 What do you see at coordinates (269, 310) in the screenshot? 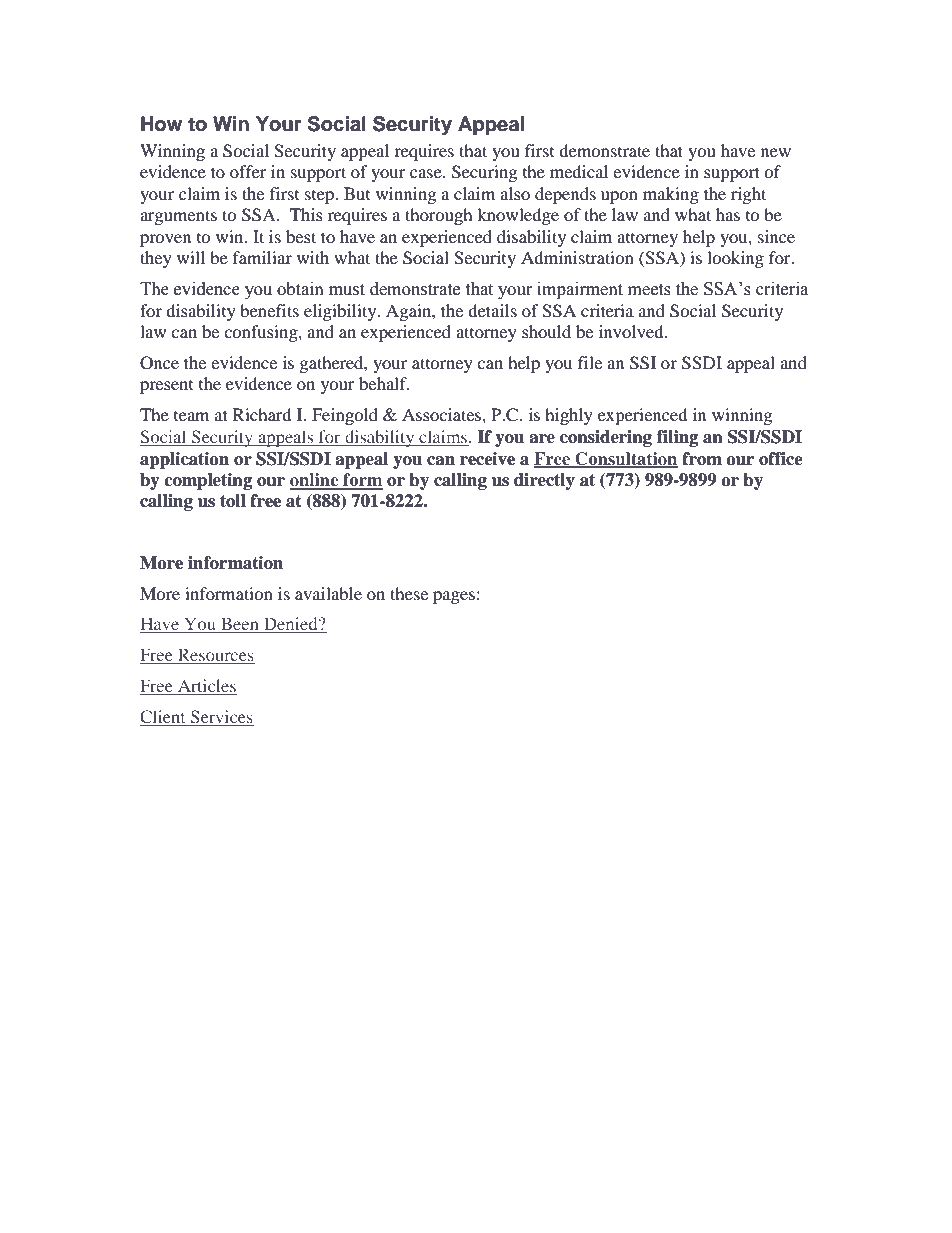
I see `benefits` at bounding box center [269, 310].
